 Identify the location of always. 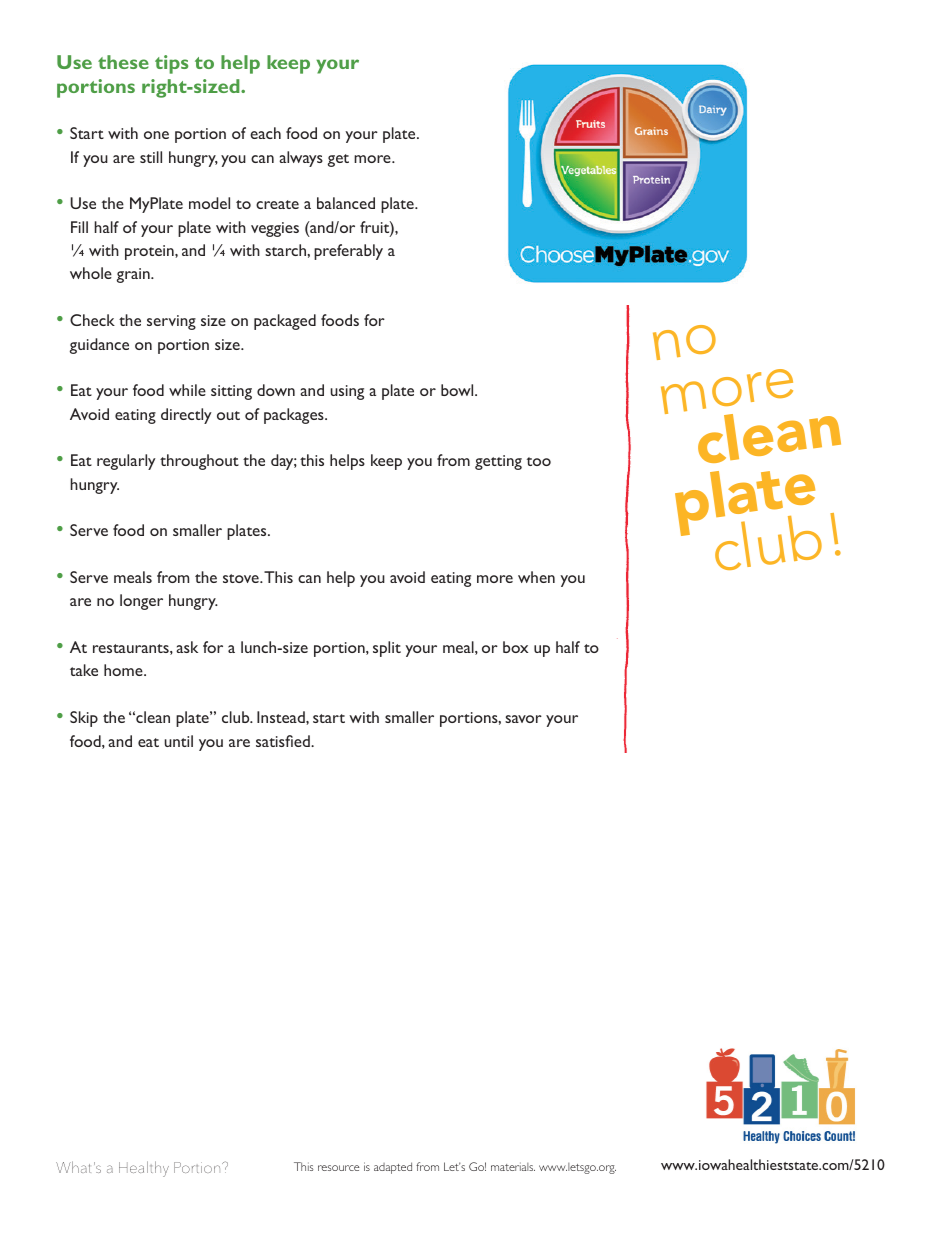
(301, 159).
